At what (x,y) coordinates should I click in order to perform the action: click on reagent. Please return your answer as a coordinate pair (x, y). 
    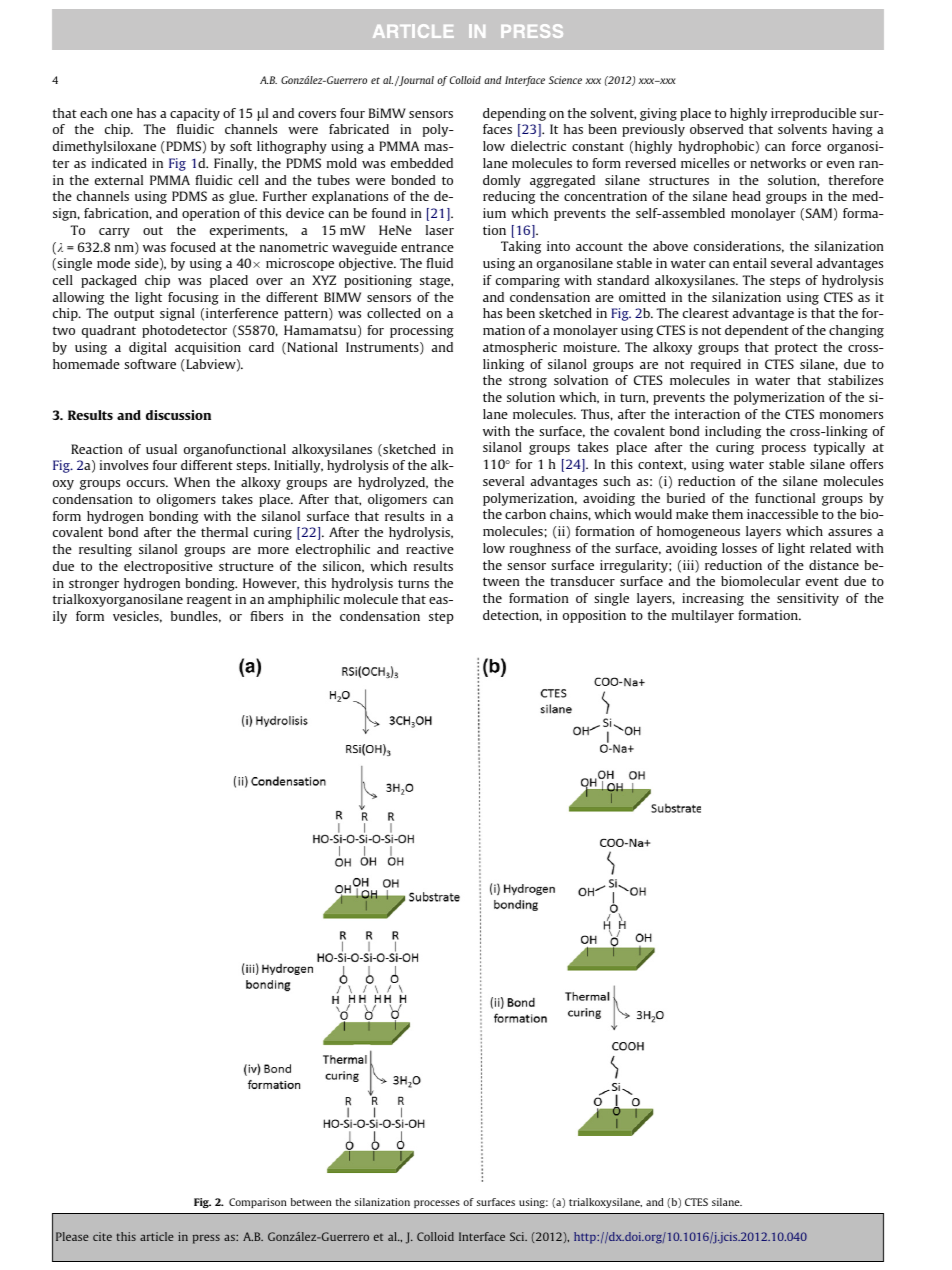
    Looking at the image, I should click on (209, 601).
